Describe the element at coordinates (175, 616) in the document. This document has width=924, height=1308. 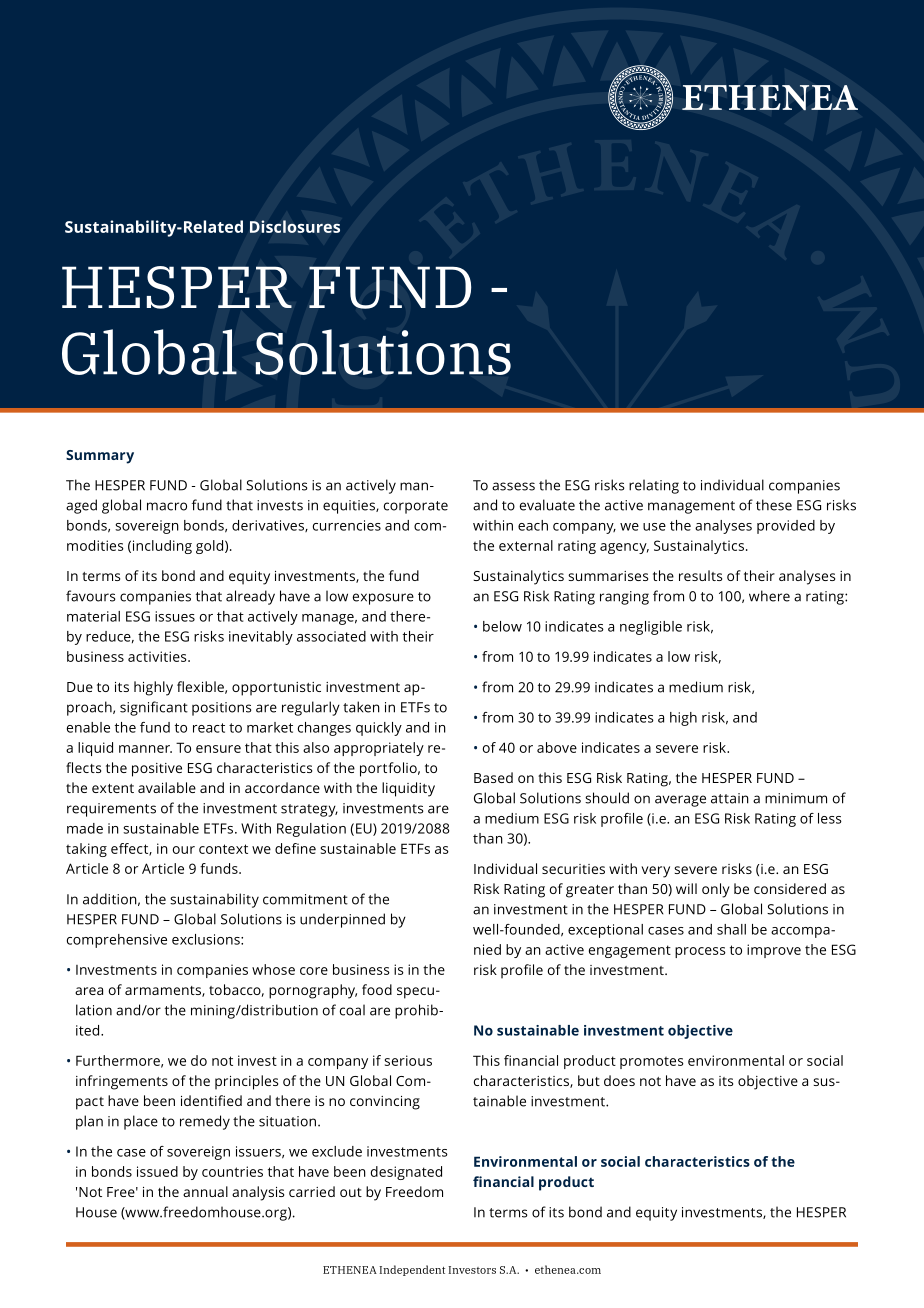
I see `issues` at that location.
